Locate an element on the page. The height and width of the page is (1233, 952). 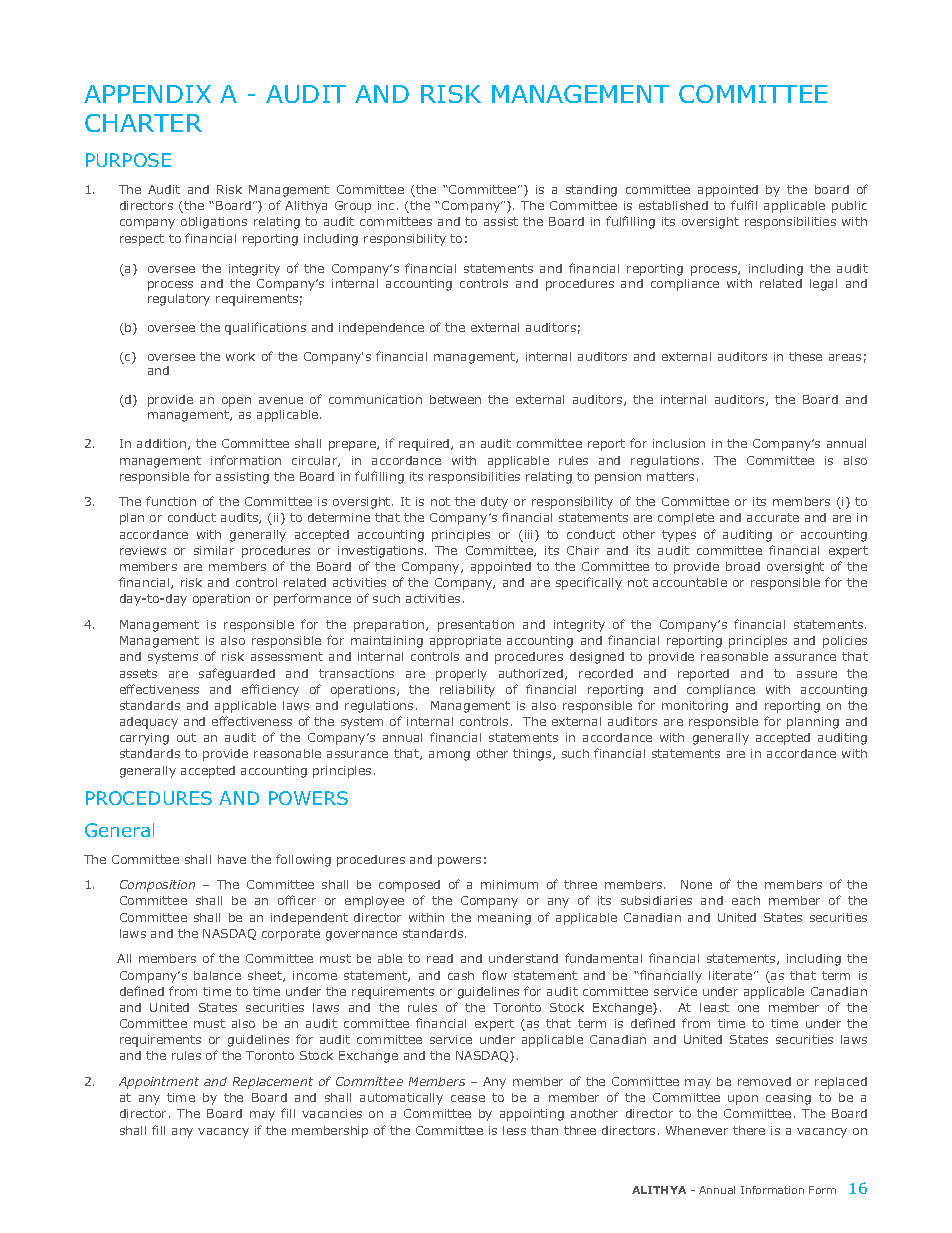
each is located at coordinates (746, 900).
